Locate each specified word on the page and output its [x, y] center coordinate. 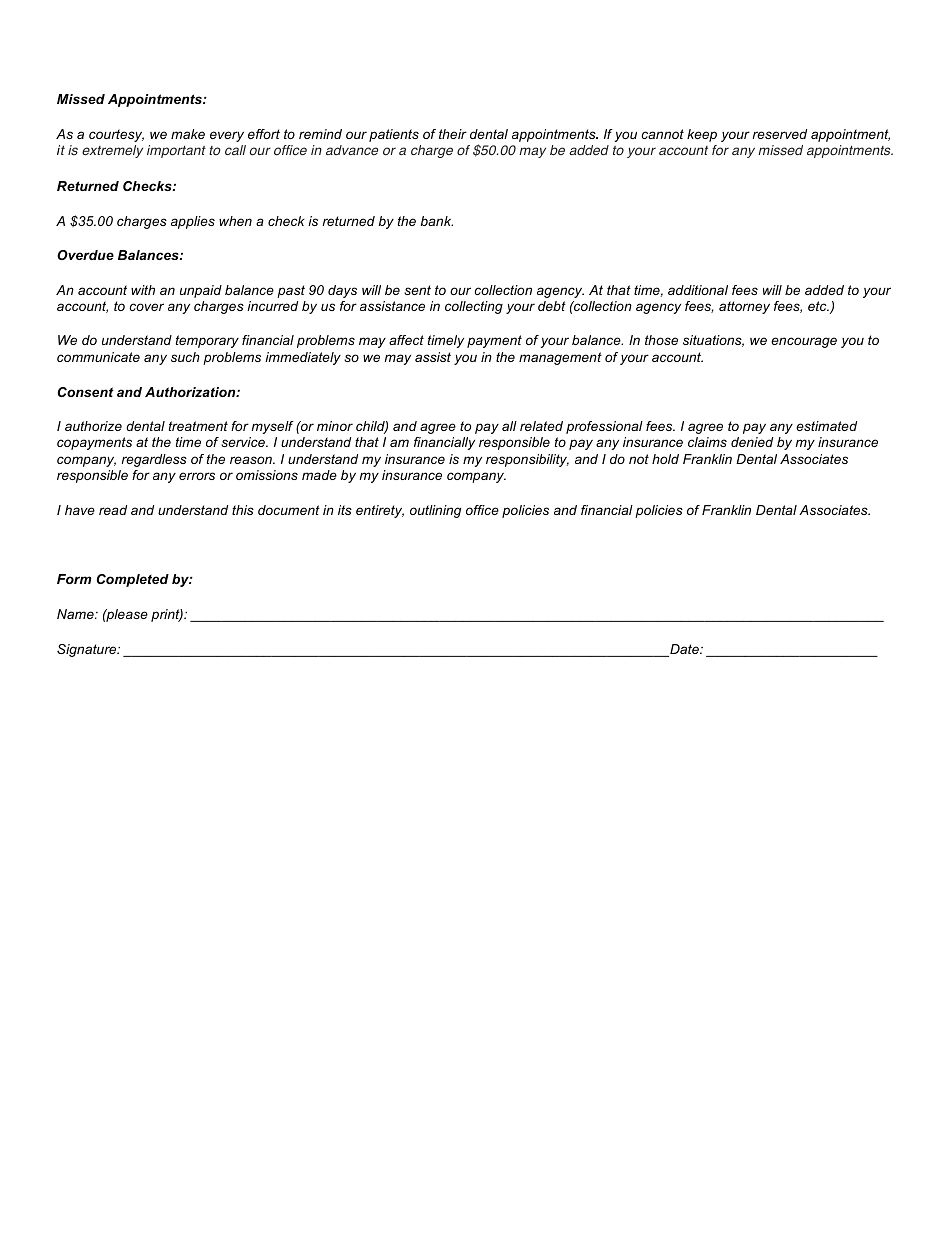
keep [702, 135]
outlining [435, 511]
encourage [804, 342]
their [453, 134]
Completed [133, 580]
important [176, 151]
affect [406, 340]
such [185, 357]
